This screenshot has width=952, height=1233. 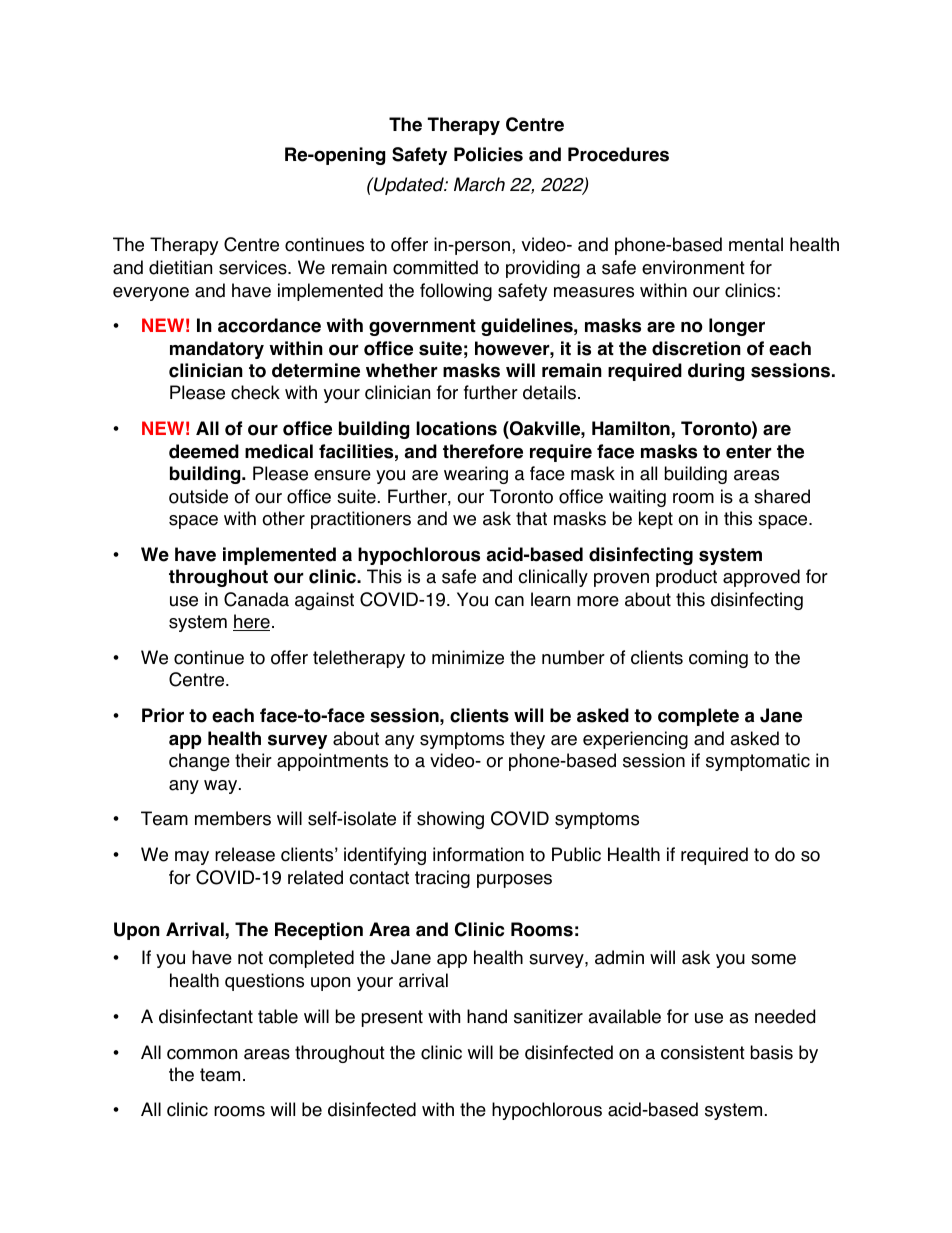 I want to click on services, so click(x=254, y=267).
